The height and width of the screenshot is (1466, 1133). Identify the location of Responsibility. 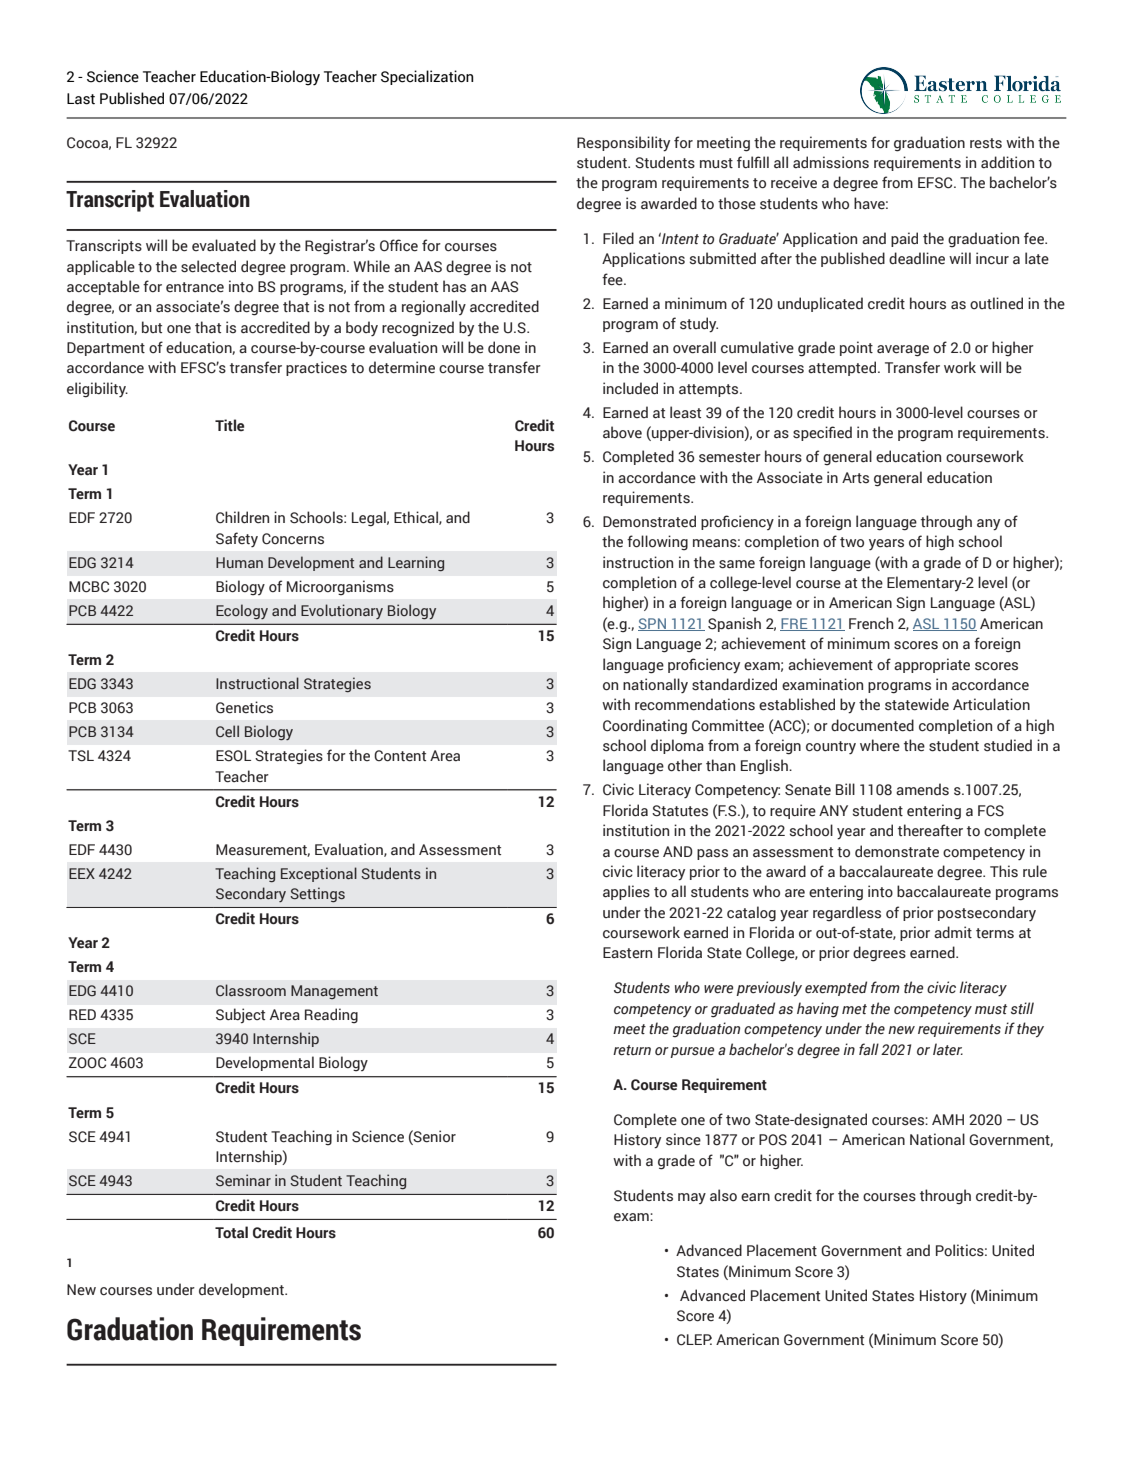
(623, 144).
